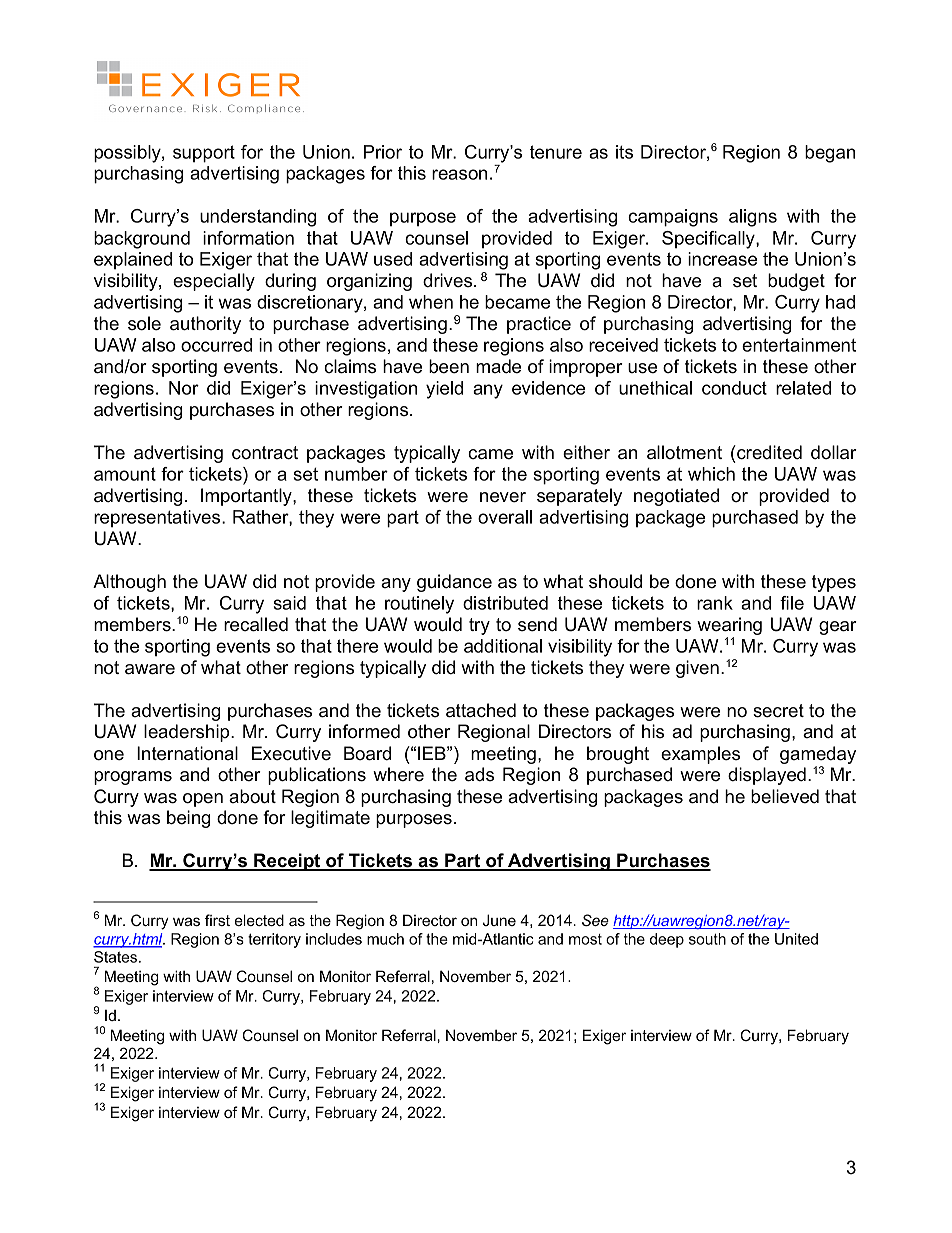 This screenshot has height=1233, width=952. I want to click on yield, so click(444, 390).
